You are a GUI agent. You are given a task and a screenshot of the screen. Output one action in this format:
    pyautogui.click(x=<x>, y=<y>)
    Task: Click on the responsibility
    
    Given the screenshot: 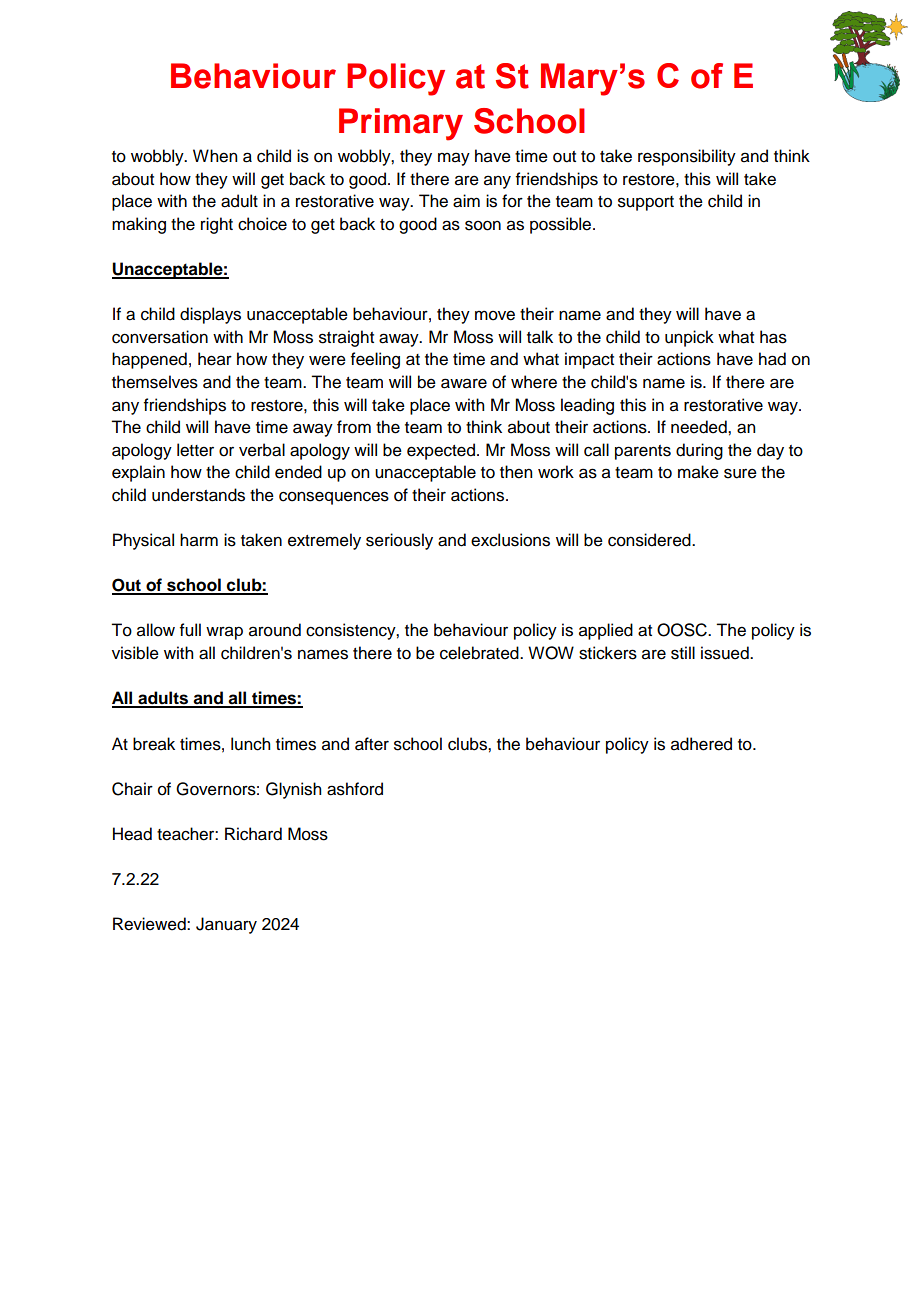 What is the action you would take?
    pyautogui.click(x=687, y=157)
